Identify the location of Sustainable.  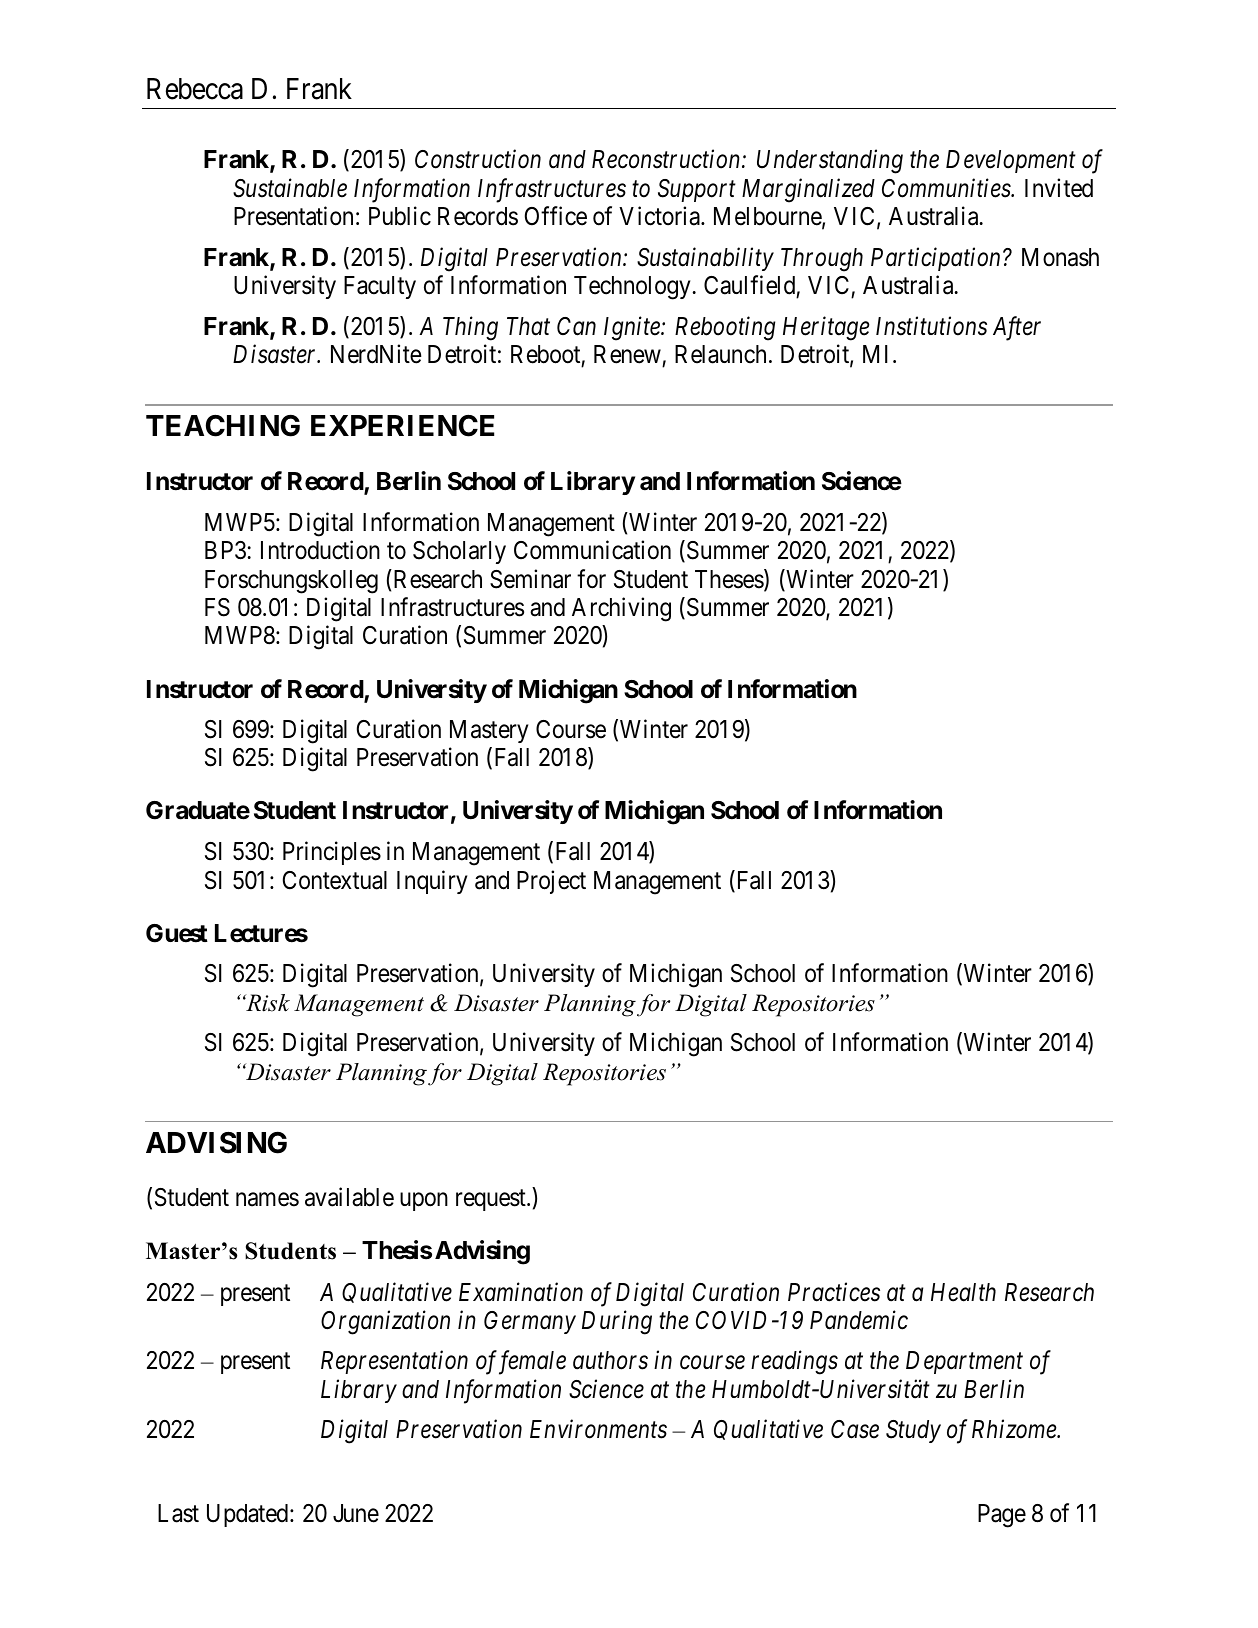
(290, 188).
